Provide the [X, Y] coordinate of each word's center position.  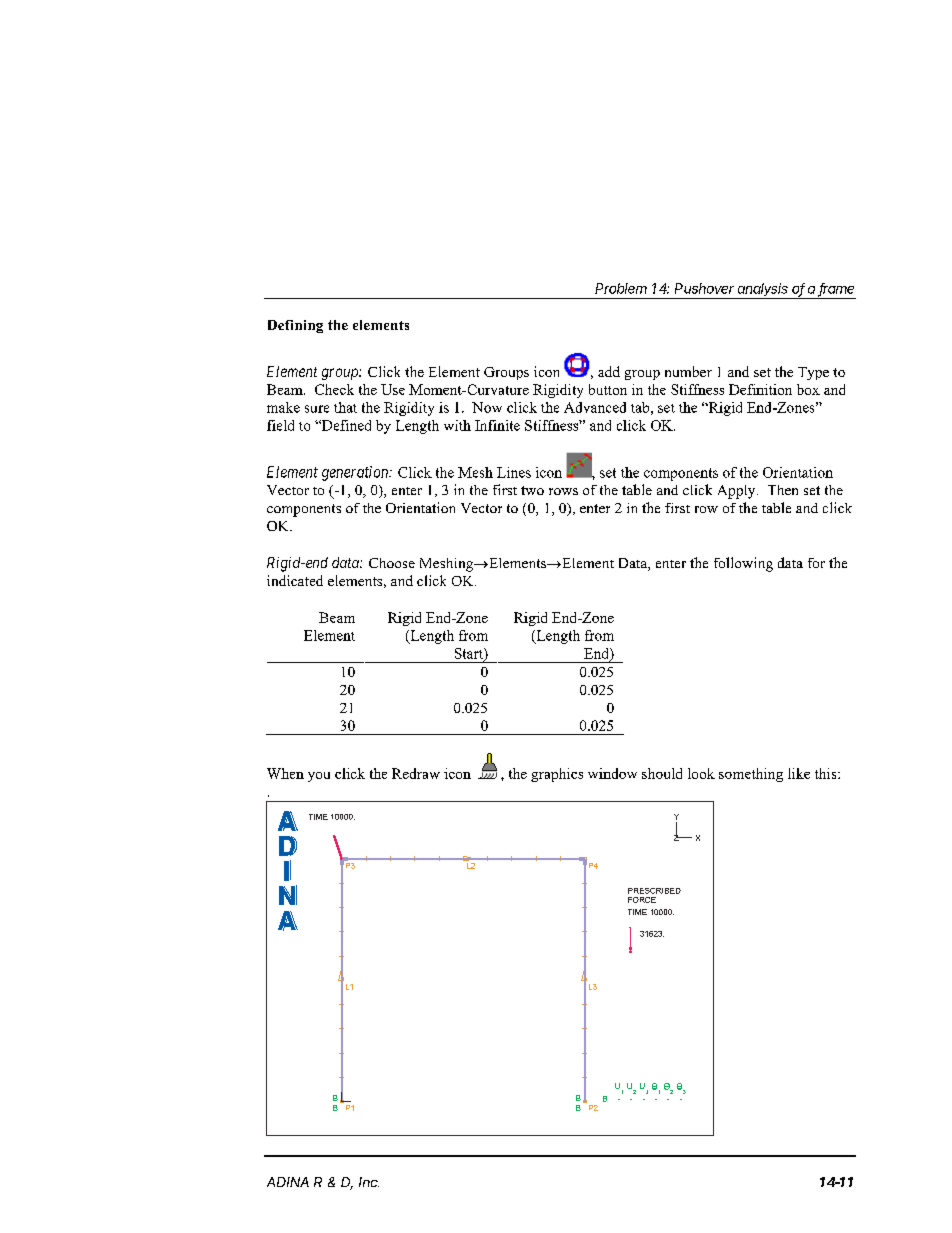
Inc [369, 1182]
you [319, 777]
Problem [621, 288]
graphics [557, 775]
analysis [763, 291]
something [751, 775]
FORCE [642, 900]
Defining [295, 326]
